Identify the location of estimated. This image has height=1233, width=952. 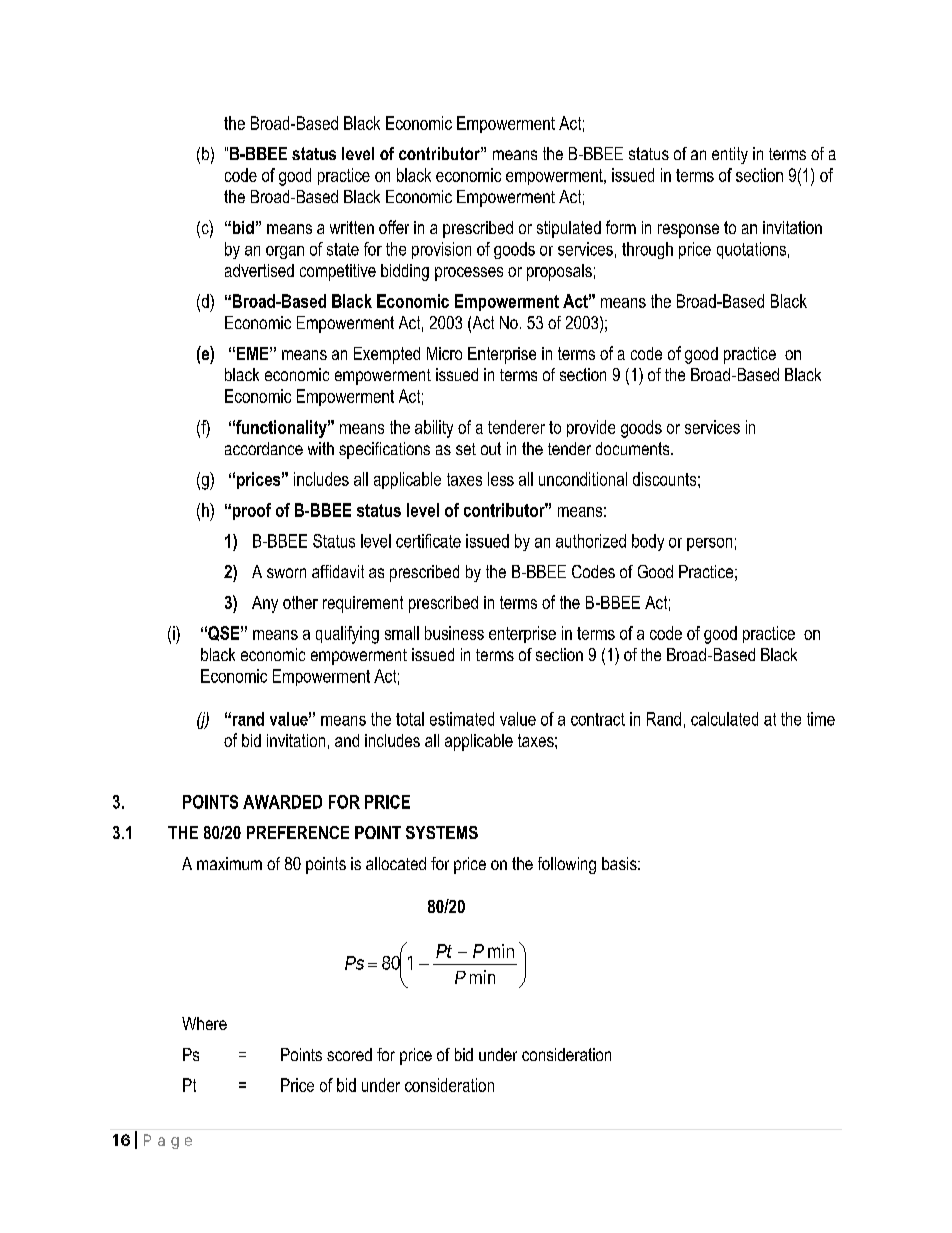
(462, 719).
